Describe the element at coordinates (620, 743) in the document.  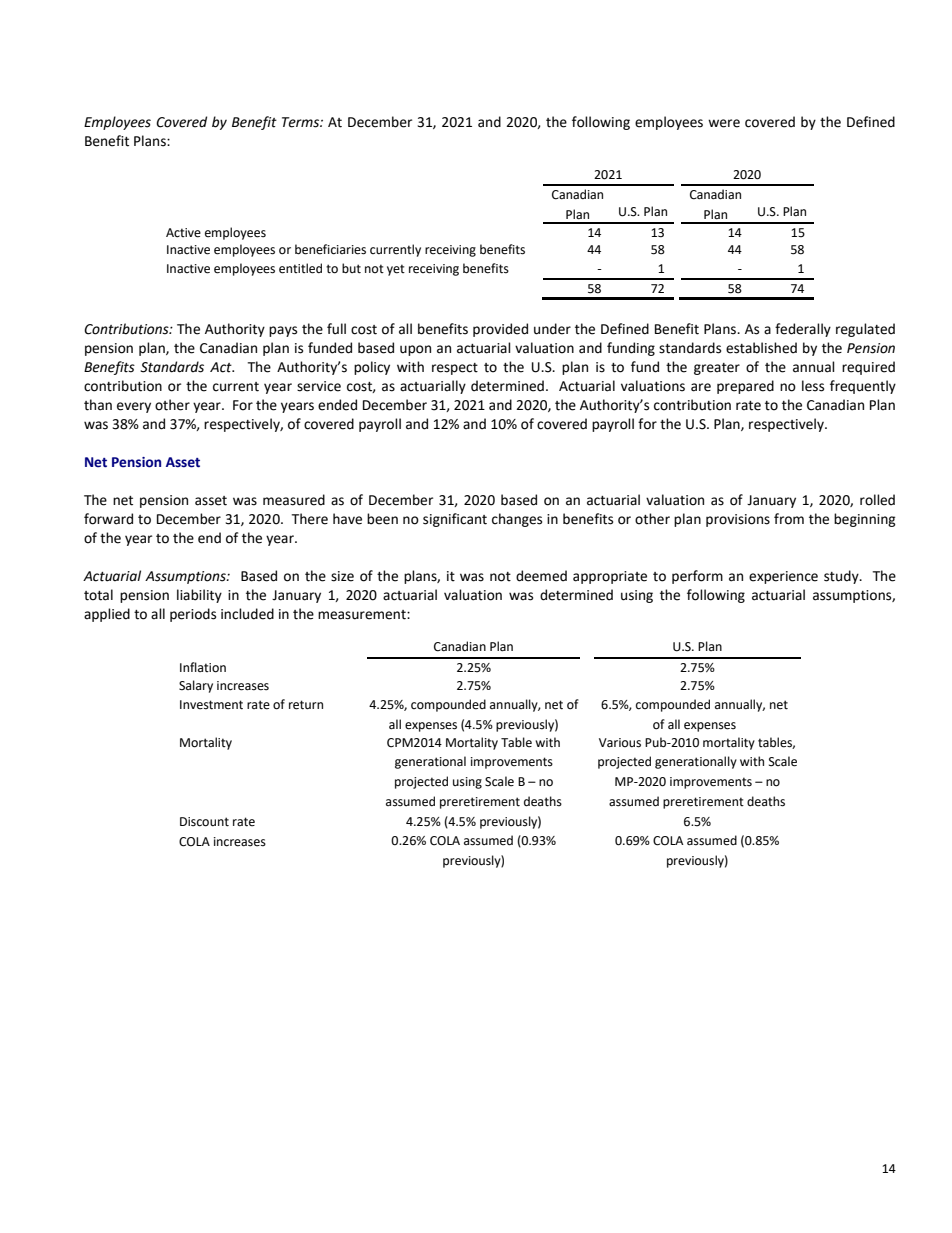
I see `Various` at that location.
